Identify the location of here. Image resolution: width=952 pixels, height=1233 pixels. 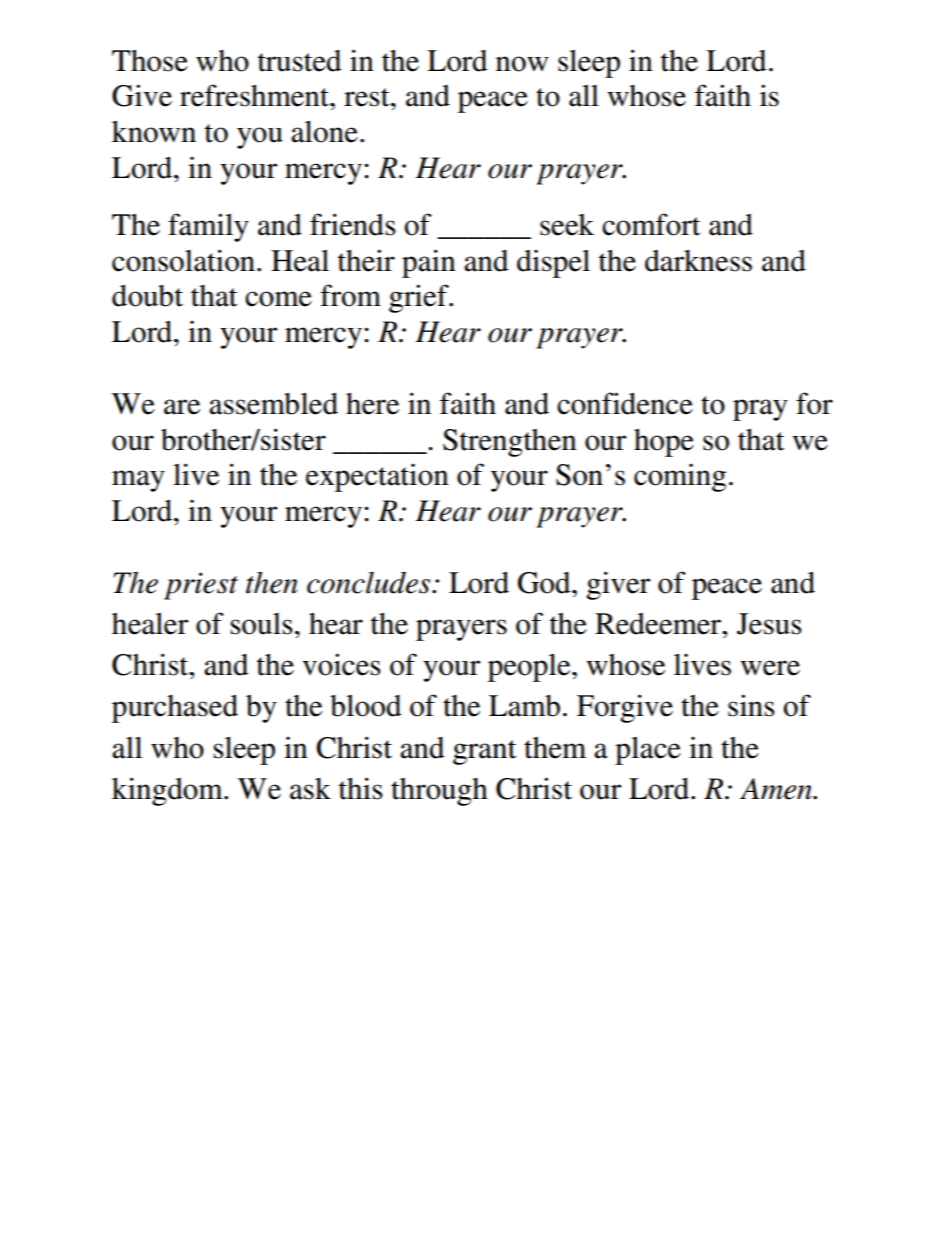
(372, 404).
